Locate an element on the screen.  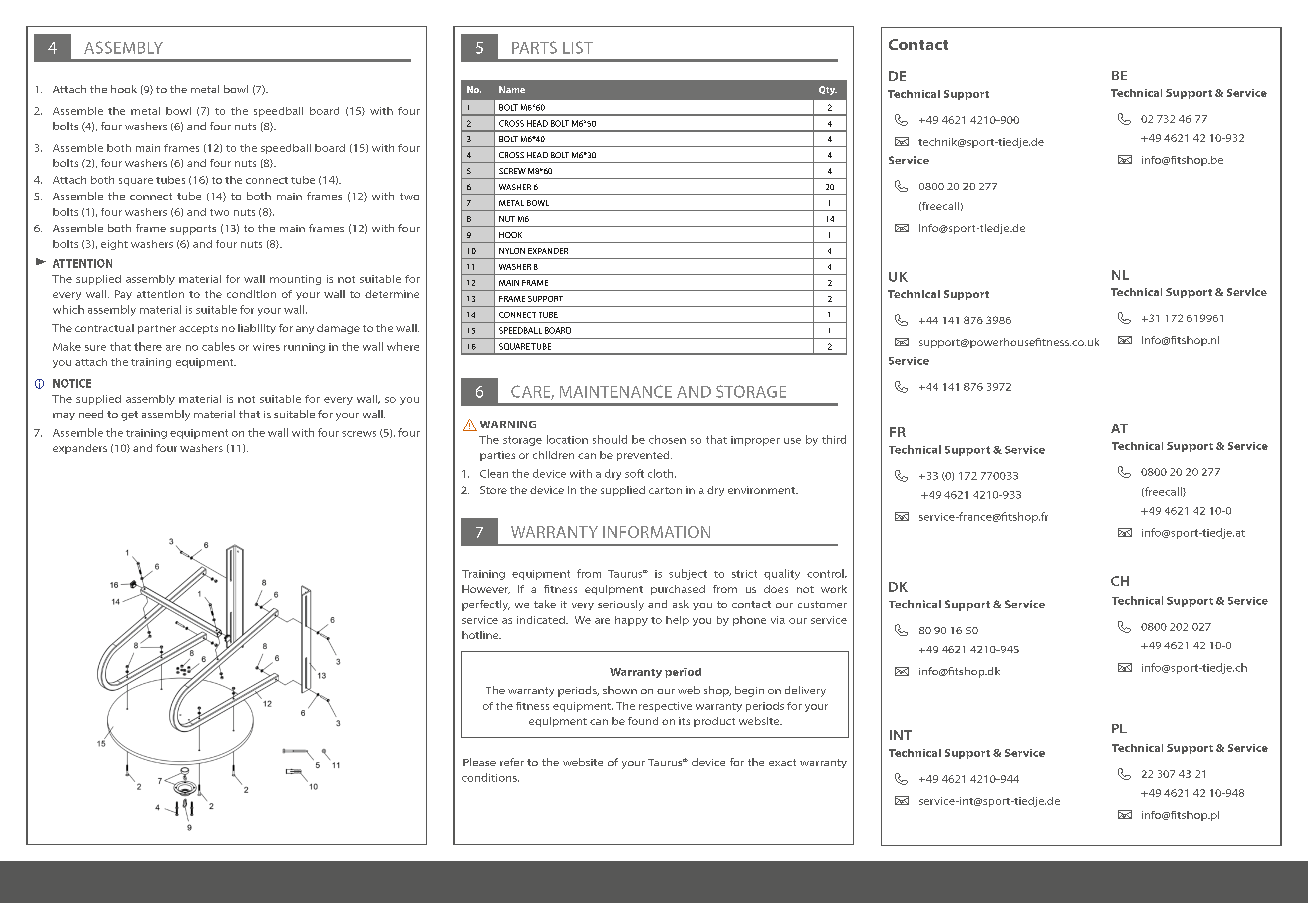
get is located at coordinates (129, 416).
